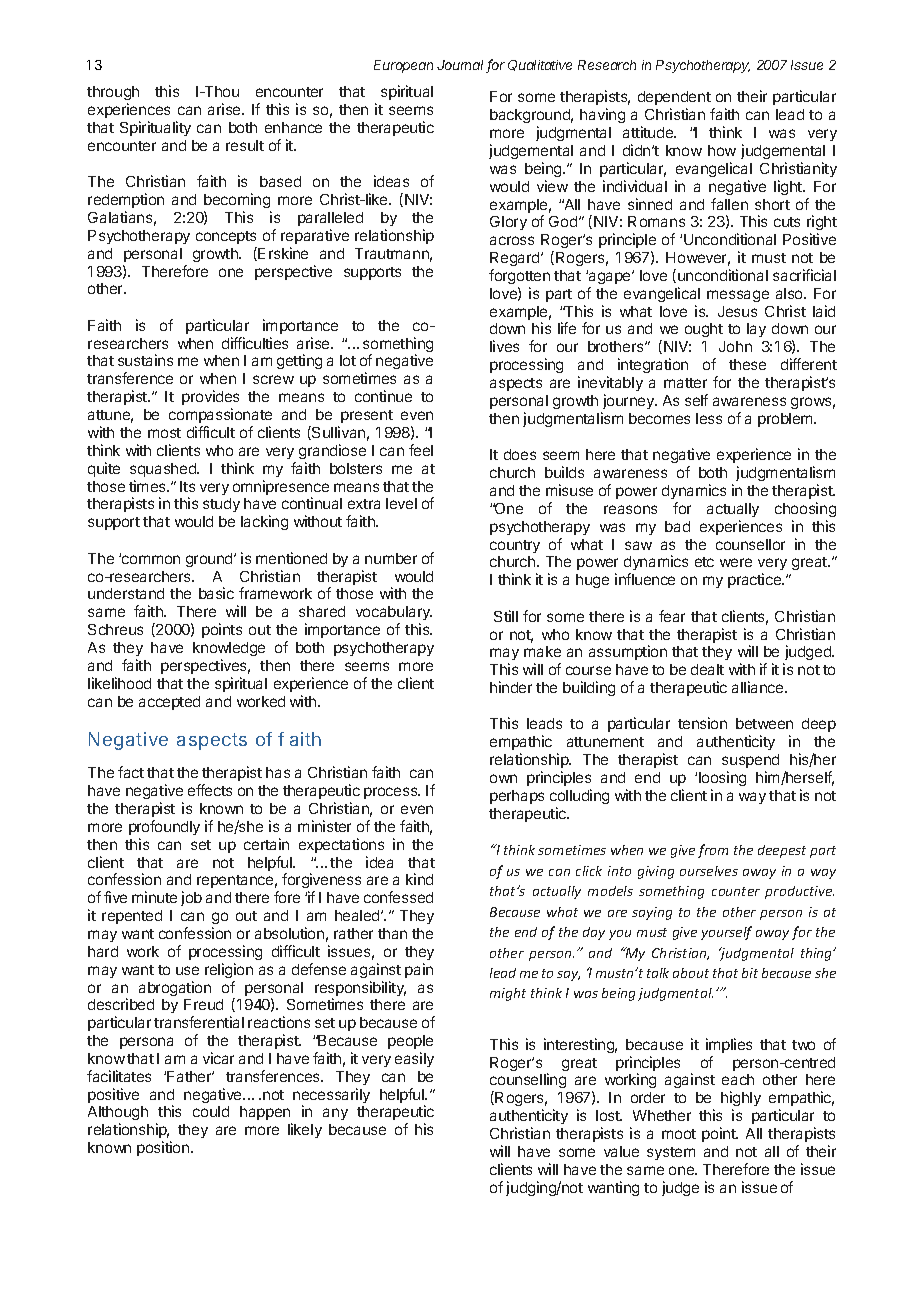  I want to click on could, so click(211, 1111).
